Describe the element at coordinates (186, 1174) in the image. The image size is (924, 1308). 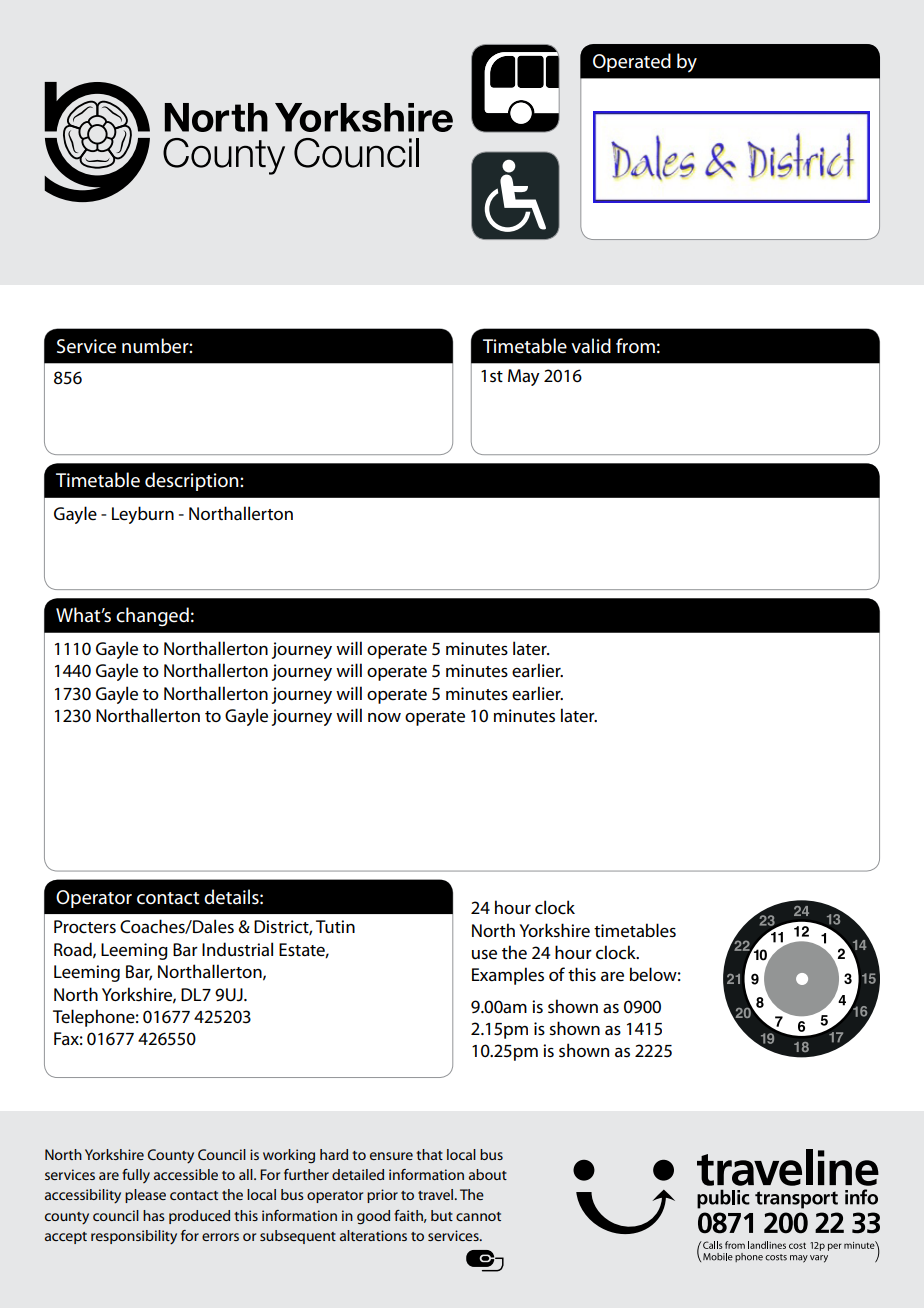
I see `accessible` at that location.
